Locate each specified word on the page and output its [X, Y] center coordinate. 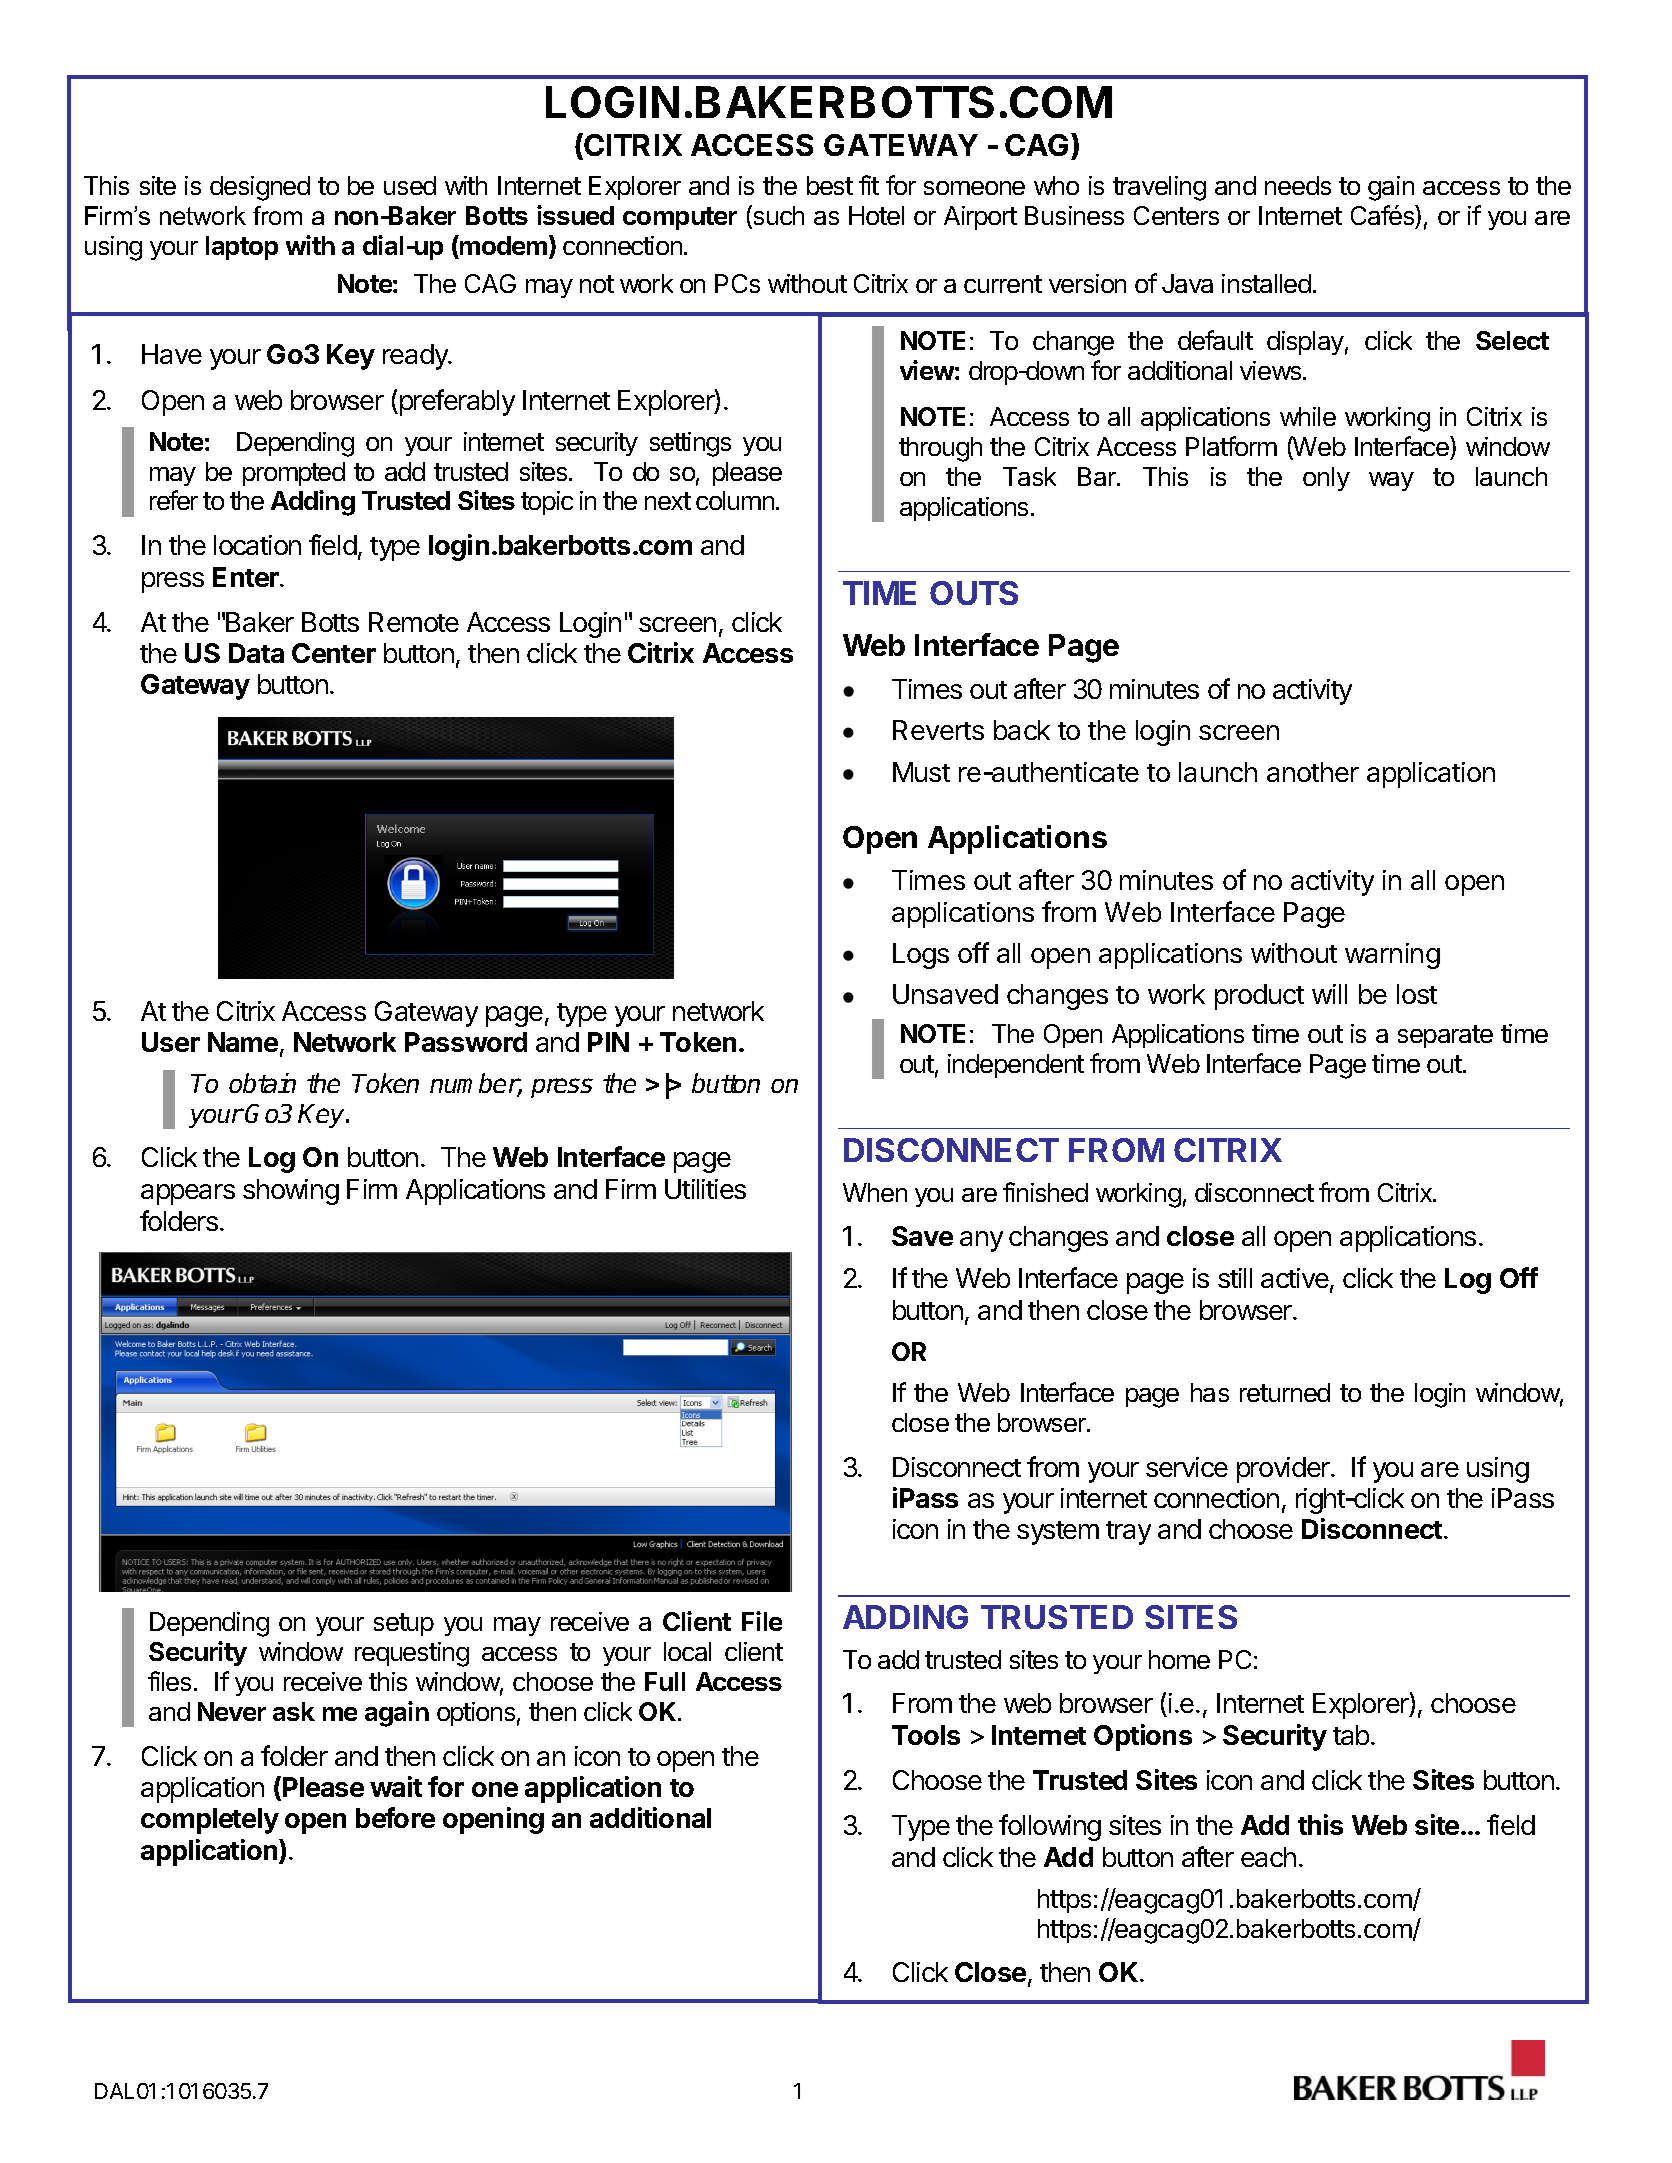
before [395, 1817]
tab [1351, 1735]
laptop [242, 248]
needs [1298, 185]
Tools [926, 1735]
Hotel [876, 215]
